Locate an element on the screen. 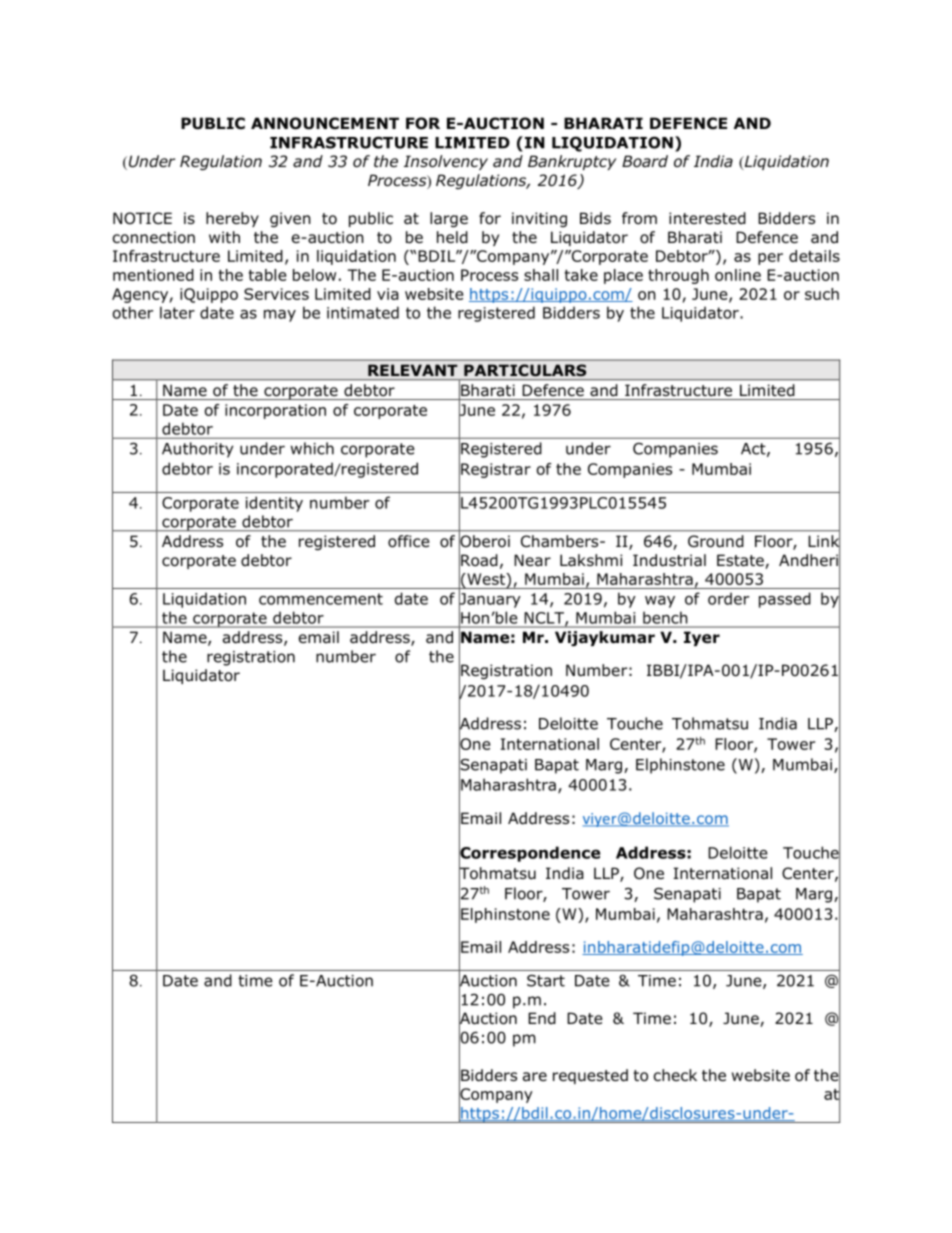 The image size is (952, 1233). Correspondence is located at coordinates (529, 854).
